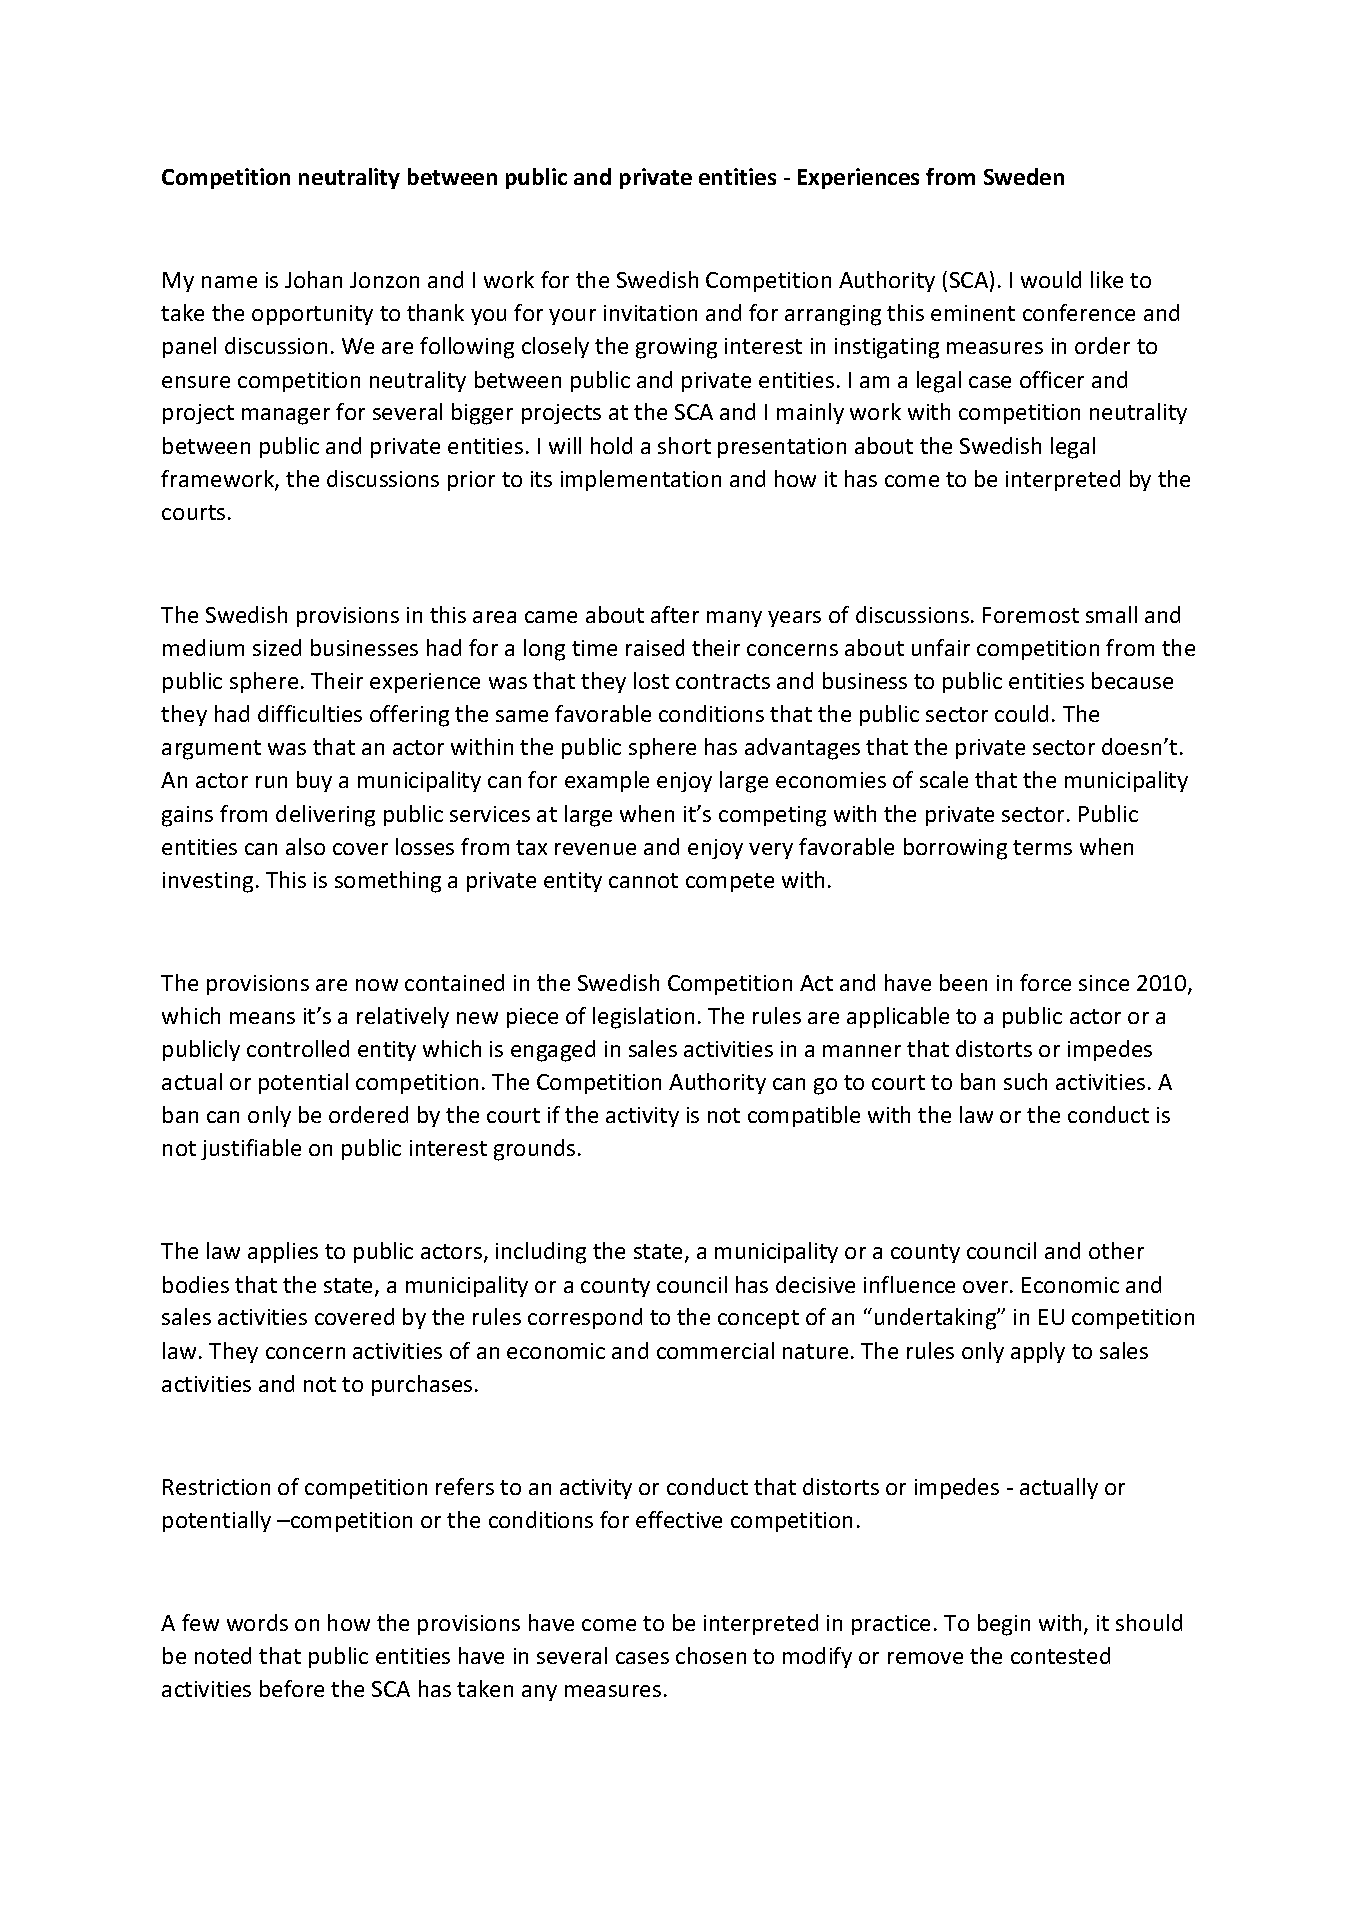 The image size is (1361, 1925). I want to click on contested, so click(1060, 1655).
